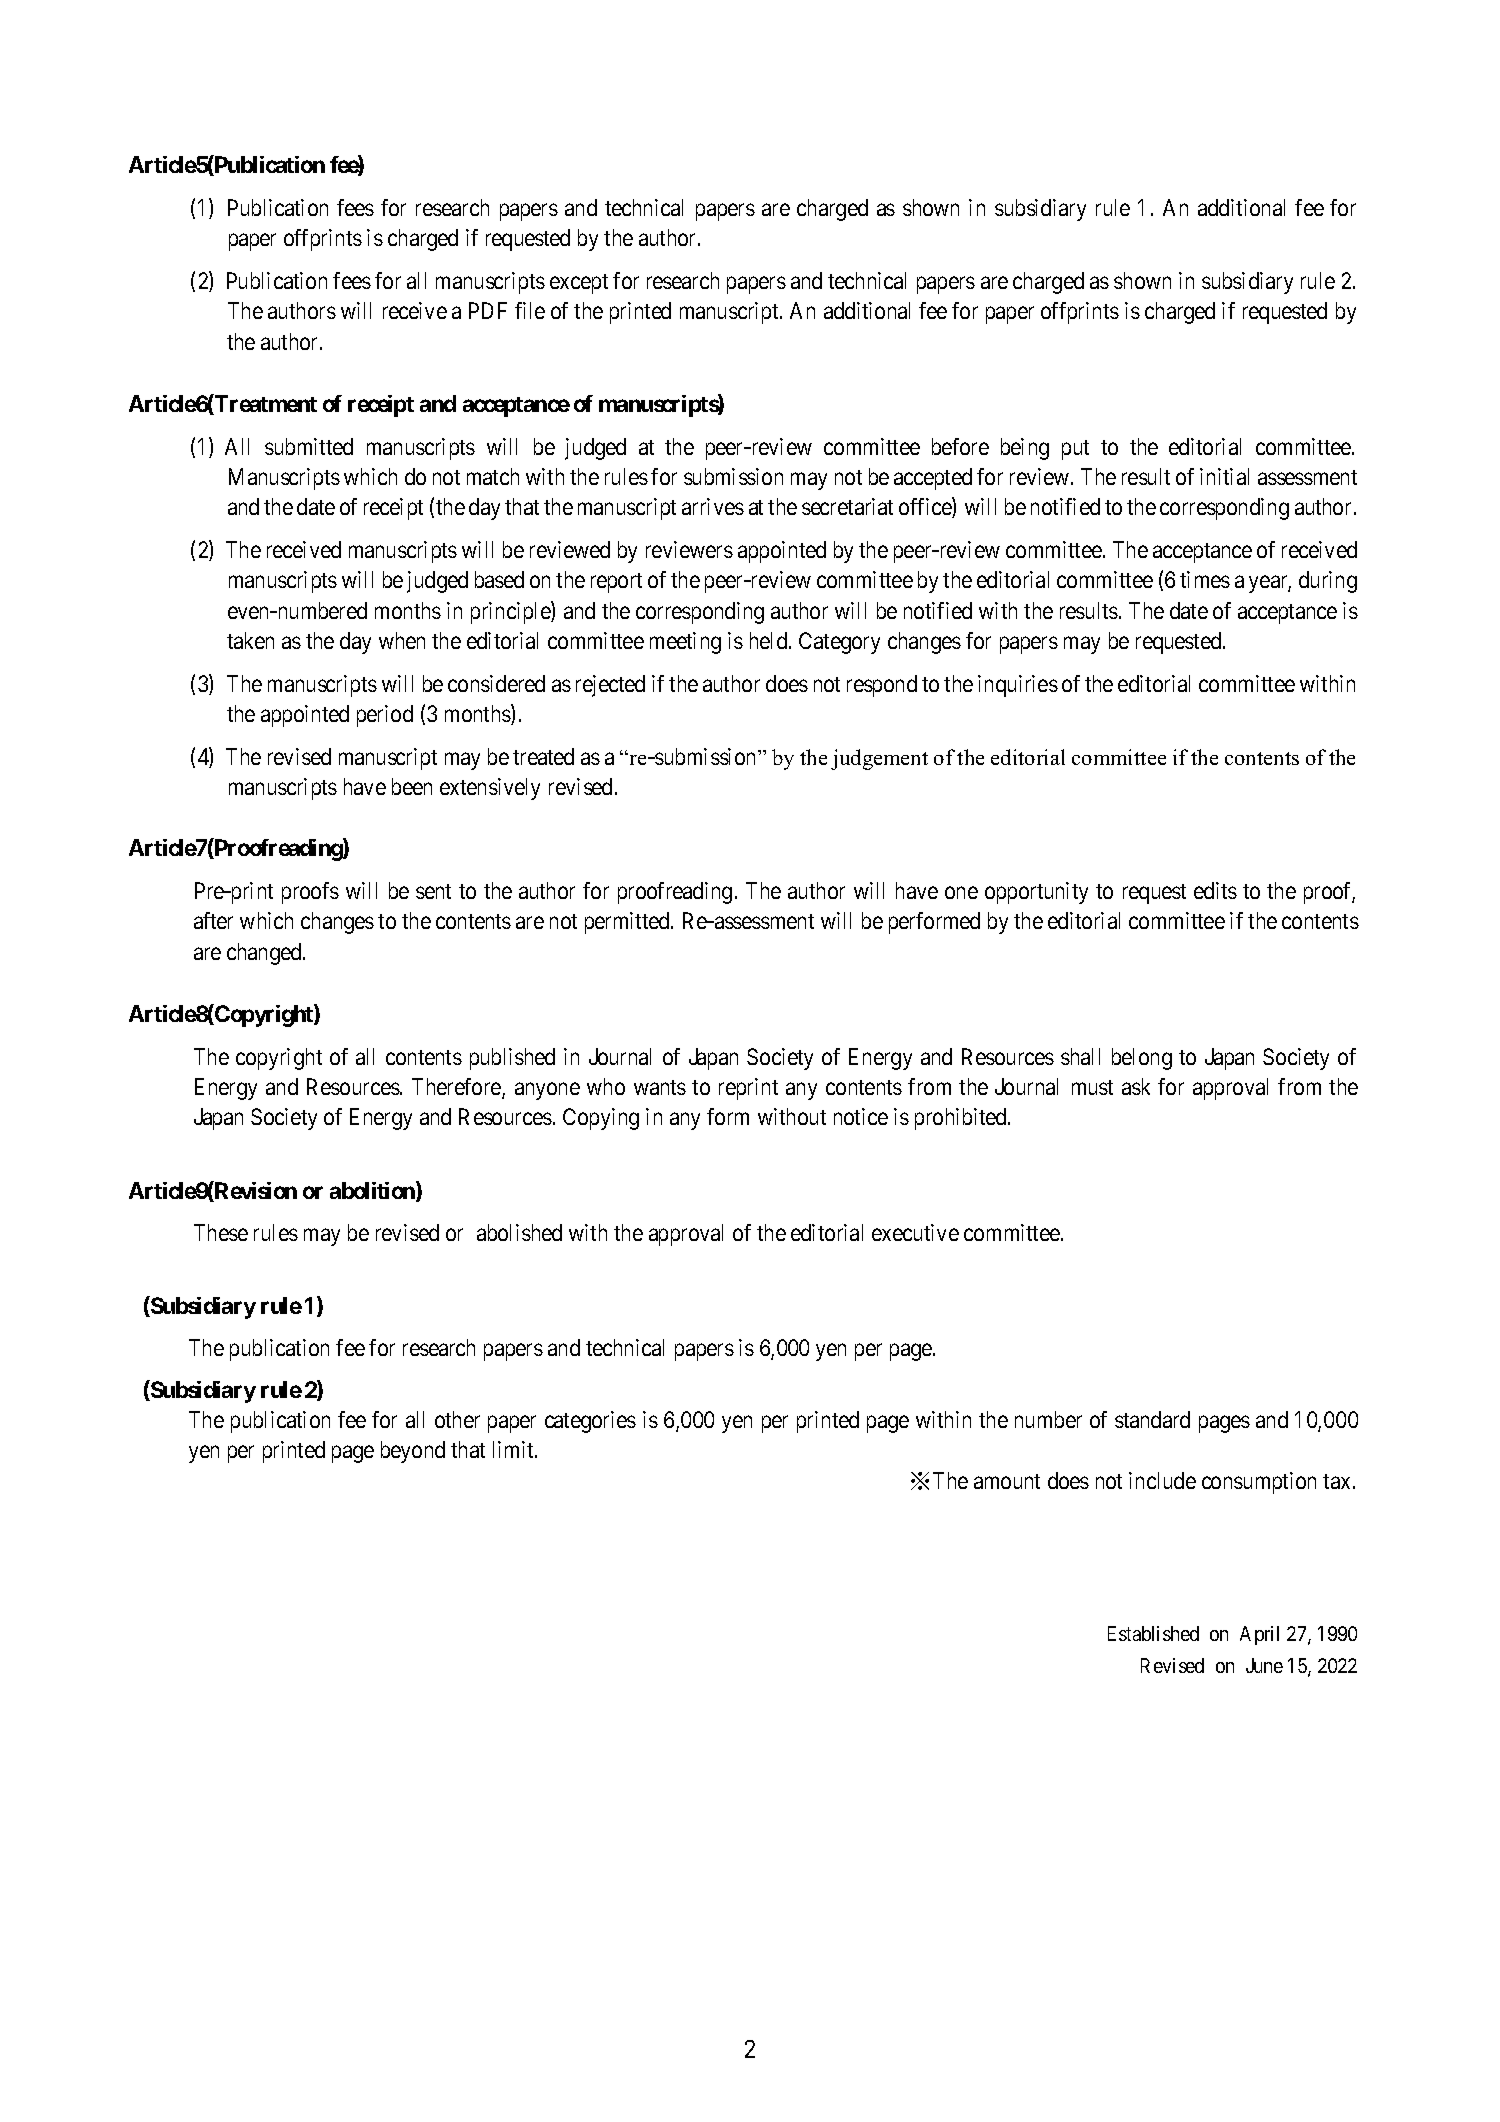  I want to click on Therefore, so click(457, 1088).
